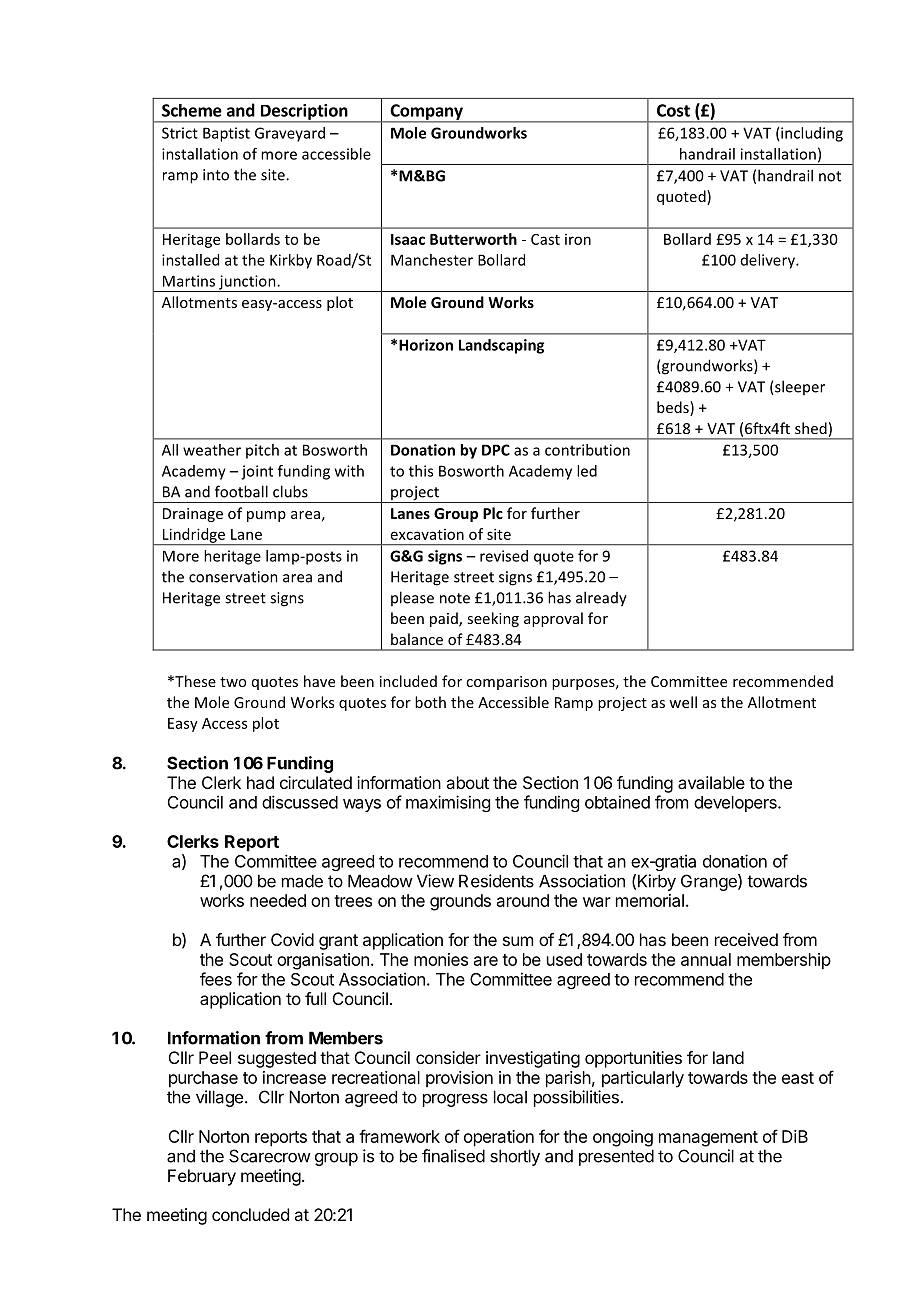 The height and width of the screenshot is (1308, 924). What do you see at coordinates (226, 134) in the screenshot?
I see `Baptist` at bounding box center [226, 134].
